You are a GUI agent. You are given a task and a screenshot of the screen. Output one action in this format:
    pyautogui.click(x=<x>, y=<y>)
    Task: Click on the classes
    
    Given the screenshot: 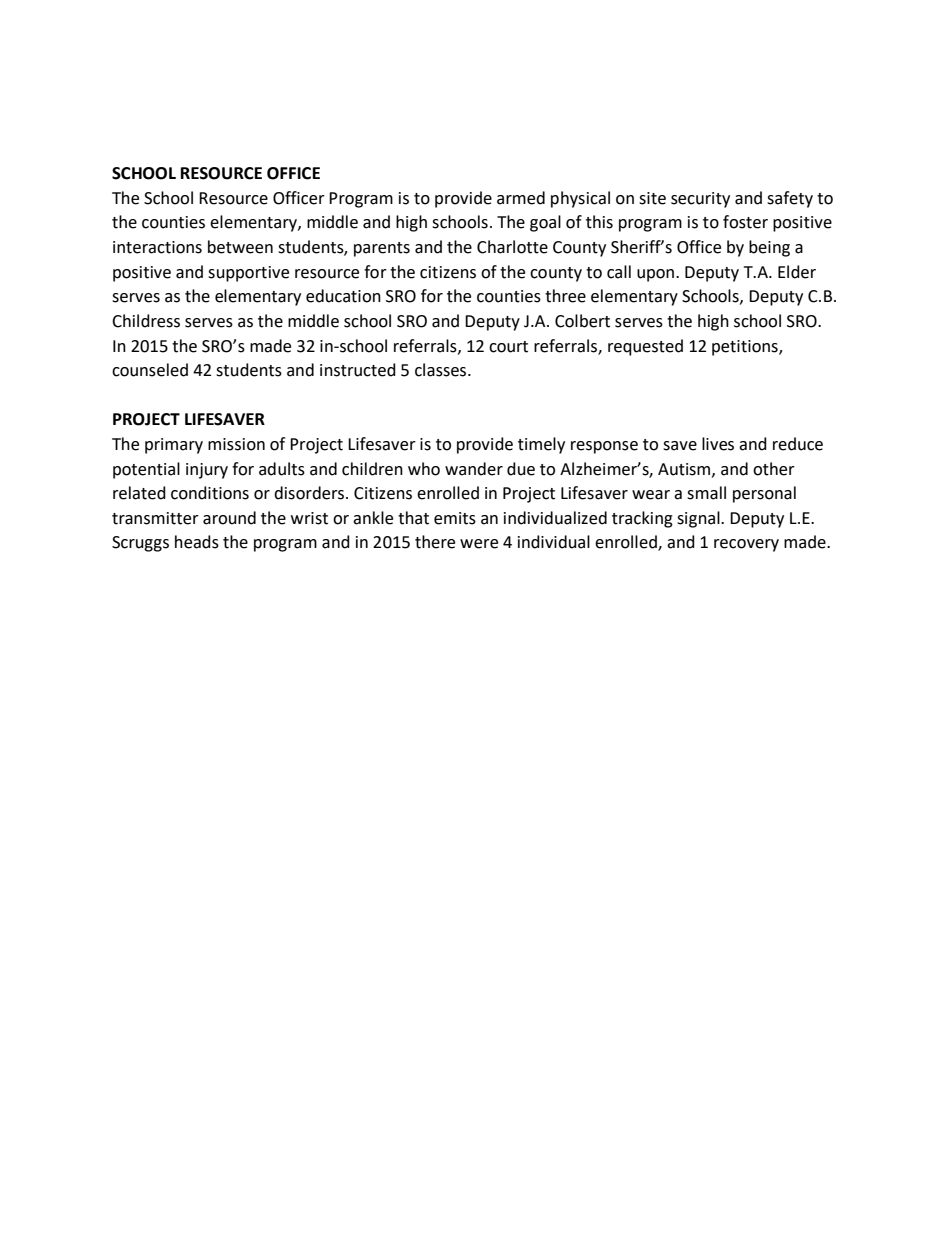 What is the action you would take?
    pyautogui.click(x=442, y=370)
